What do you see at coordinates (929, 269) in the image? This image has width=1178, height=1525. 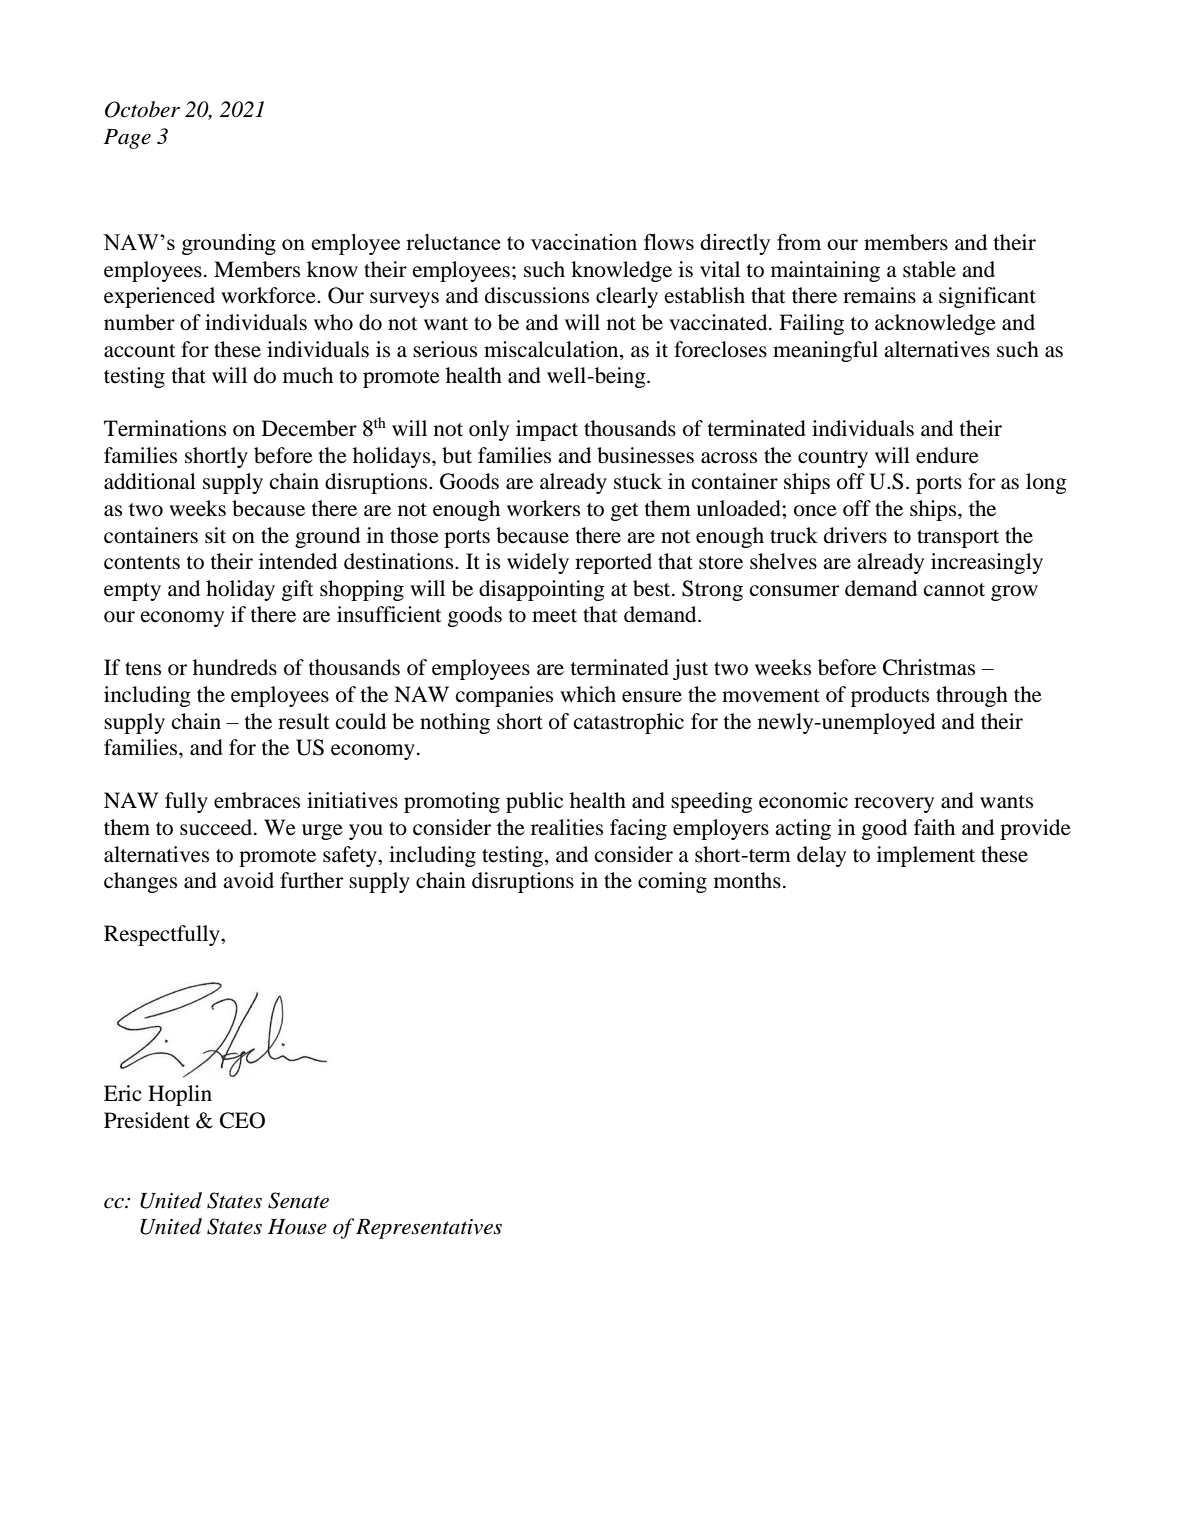 I see `stable` at bounding box center [929, 269].
